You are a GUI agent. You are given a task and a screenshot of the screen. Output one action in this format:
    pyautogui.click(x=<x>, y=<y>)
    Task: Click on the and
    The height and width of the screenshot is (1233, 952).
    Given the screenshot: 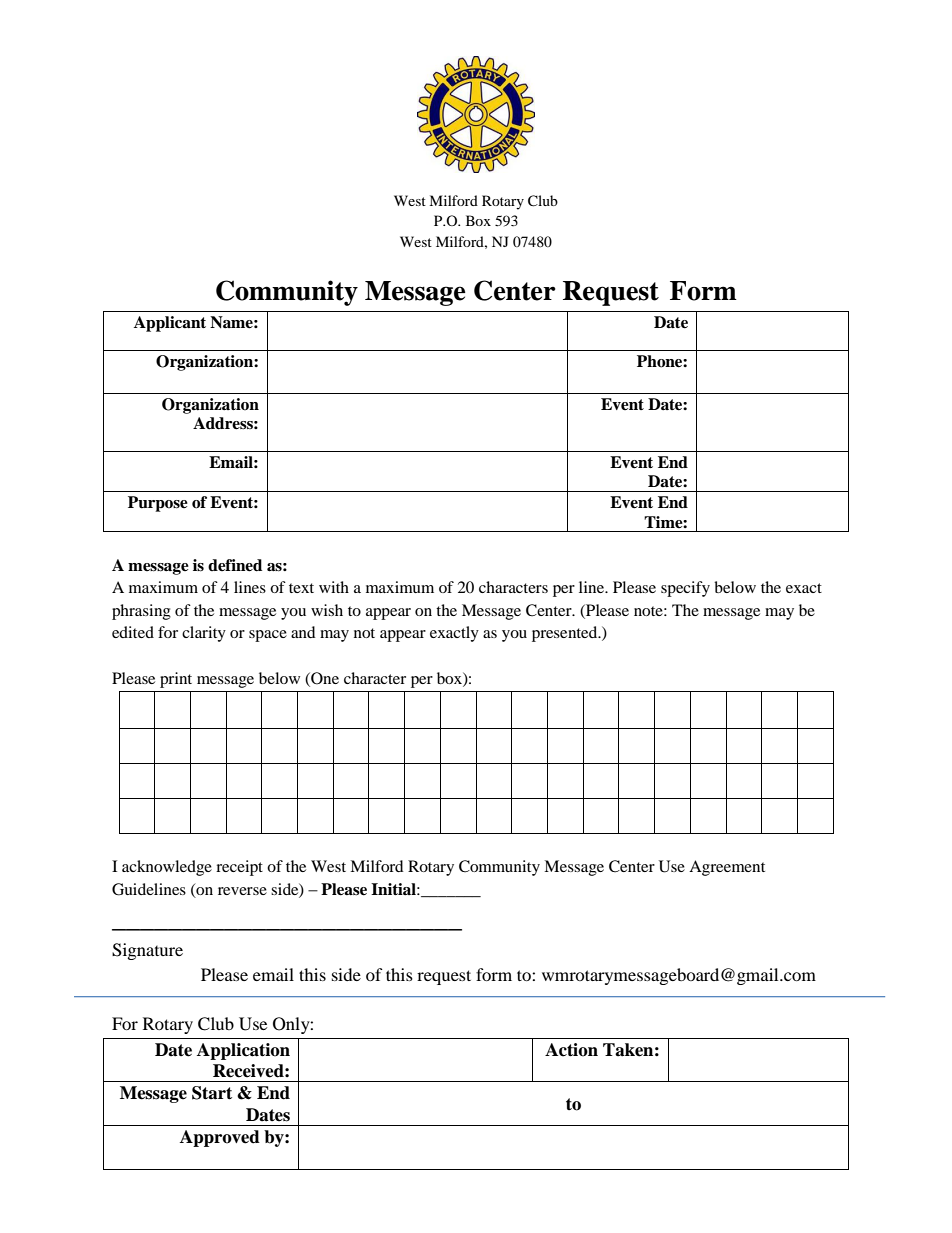 What is the action you would take?
    pyautogui.click(x=303, y=632)
